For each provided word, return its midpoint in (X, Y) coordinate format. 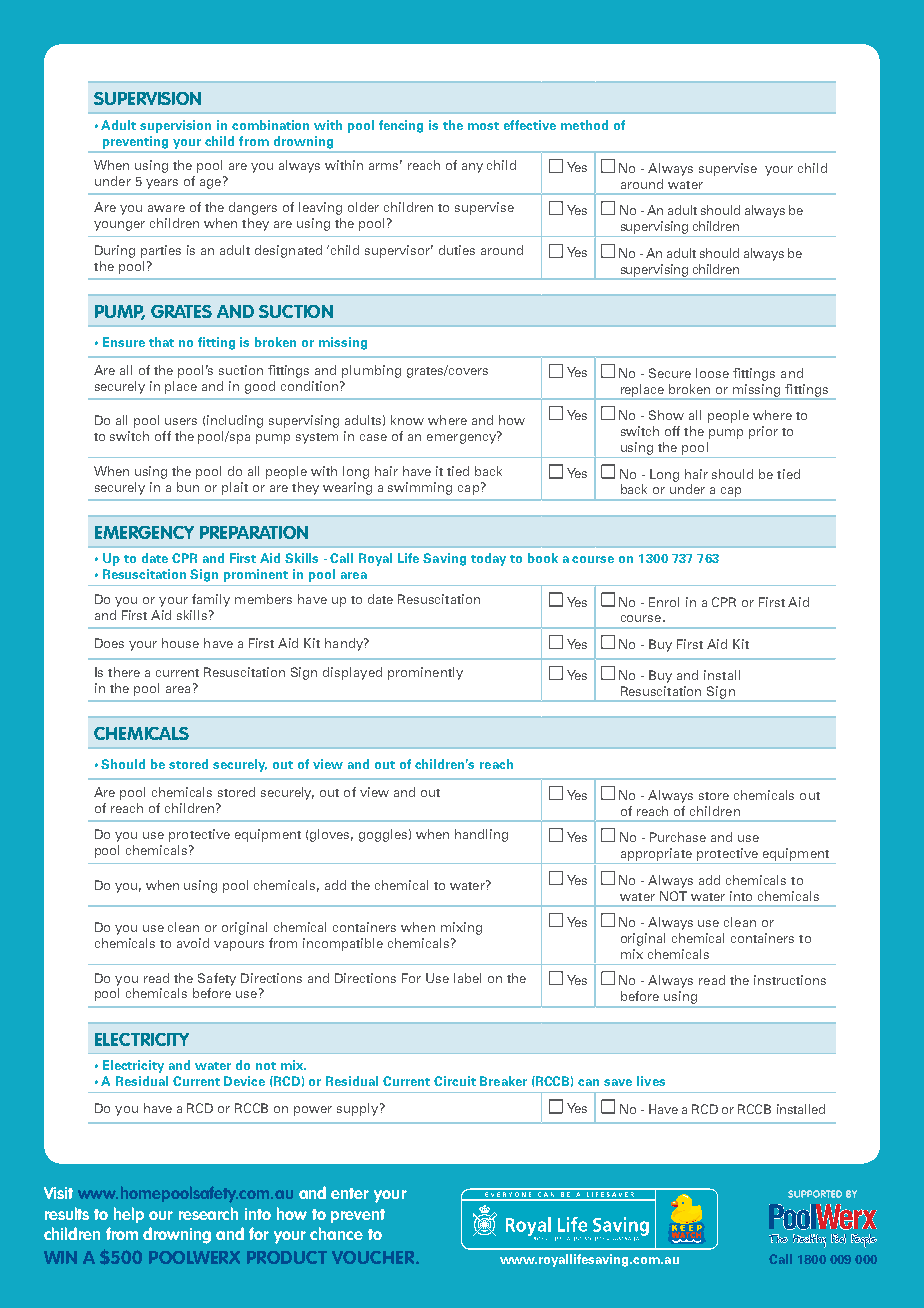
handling (481, 835)
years (162, 184)
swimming (420, 488)
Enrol (664, 602)
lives (651, 1081)
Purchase (678, 837)
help (129, 1215)
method (584, 125)
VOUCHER (374, 1257)
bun (188, 487)
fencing (401, 126)
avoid (193, 943)
